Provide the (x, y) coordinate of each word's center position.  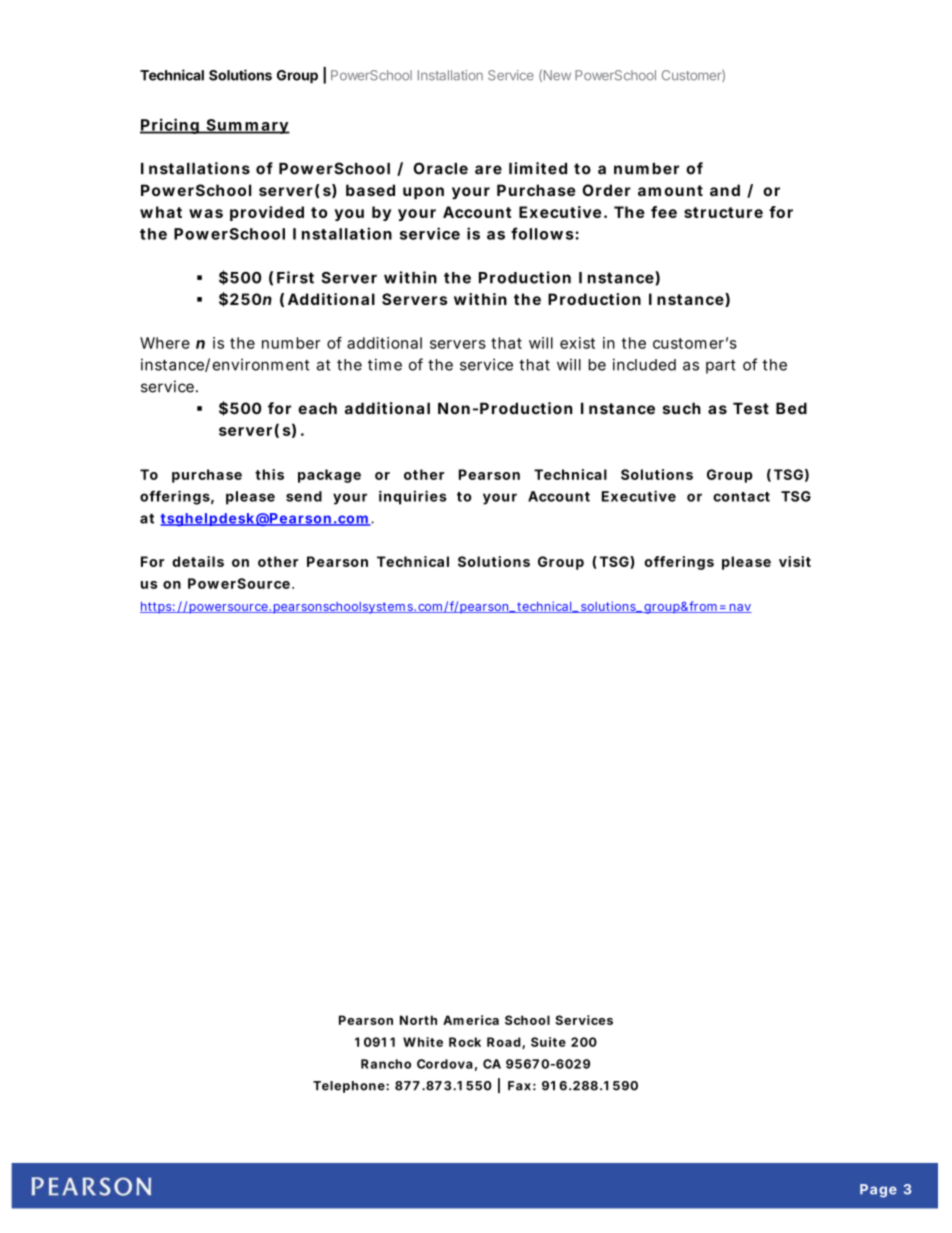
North (418, 1020)
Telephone (349, 1087)
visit (795, 561)
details (198, 561)
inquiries (413, 497)
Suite (548, 1042)
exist (577, 343)
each (317, 408)
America (471, 1020)
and (725, 190)
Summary (247, 126)
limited (538, 168)
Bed (791, 408)
